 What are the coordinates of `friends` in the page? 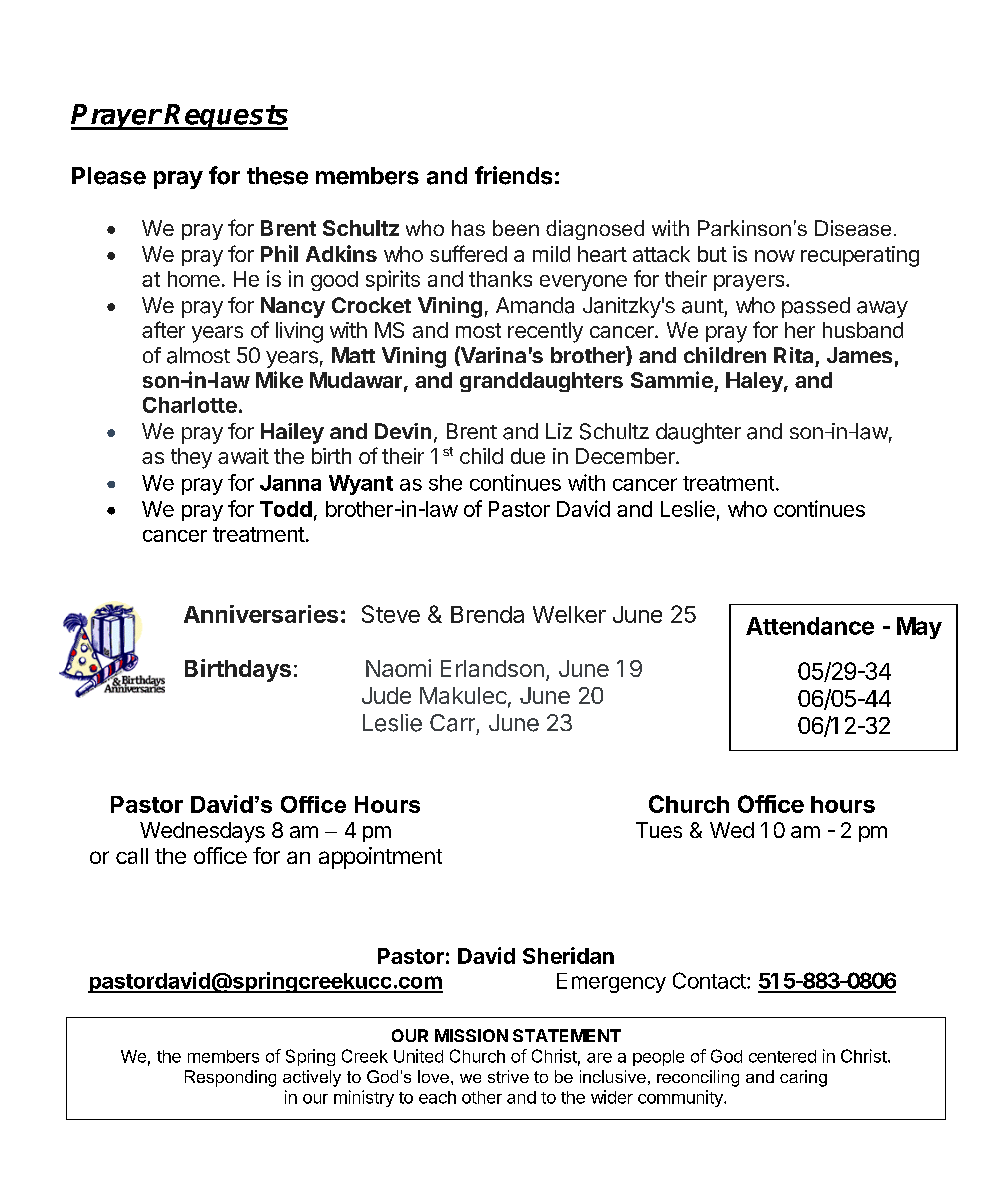 It's located at (513, 175).
